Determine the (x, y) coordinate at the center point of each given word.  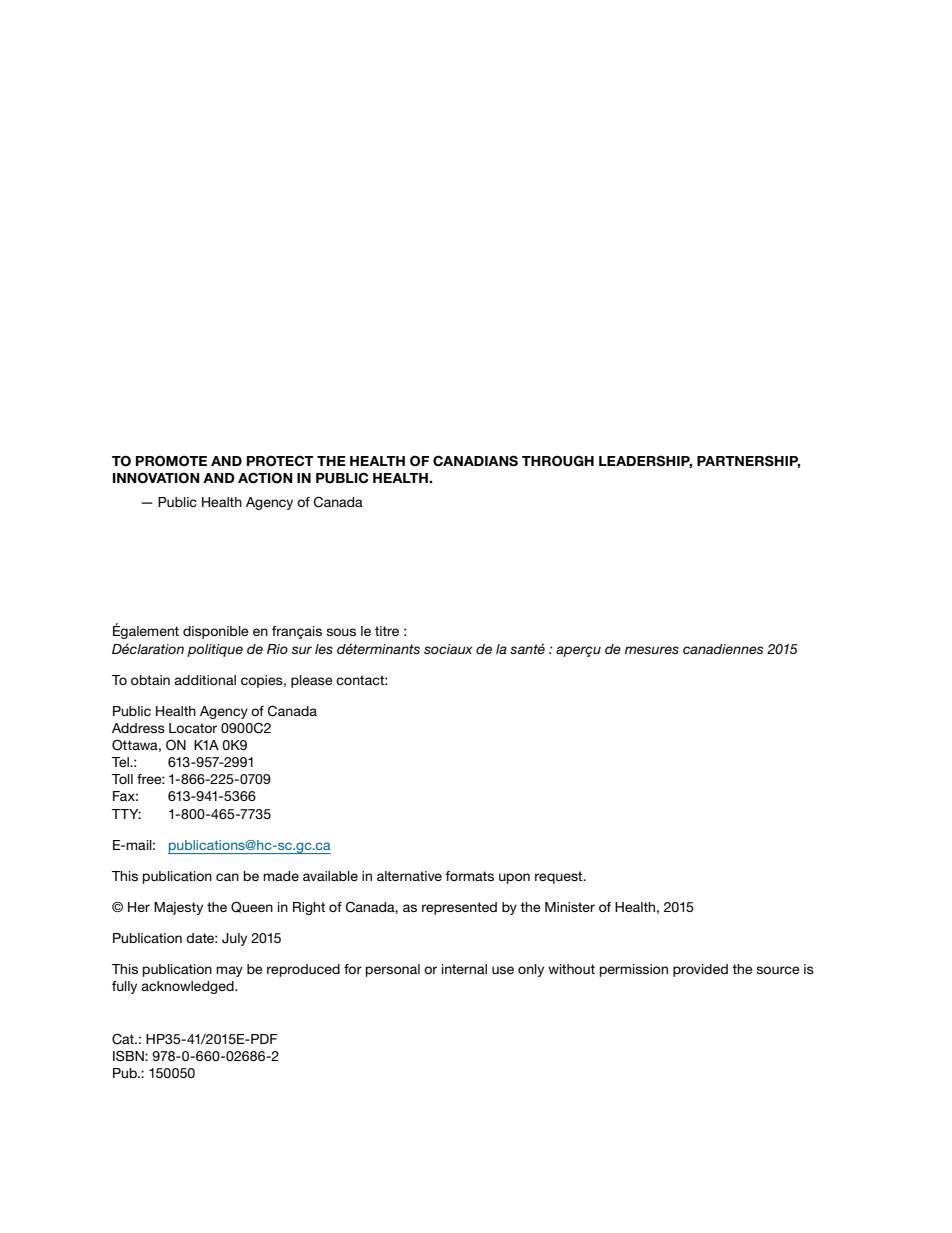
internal (464, 969)
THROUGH (558, 461)
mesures (652, 650)
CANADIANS (475, 461)
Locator (193, 728)
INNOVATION (156, 478)
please (312, 681)
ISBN (129, 1056)
